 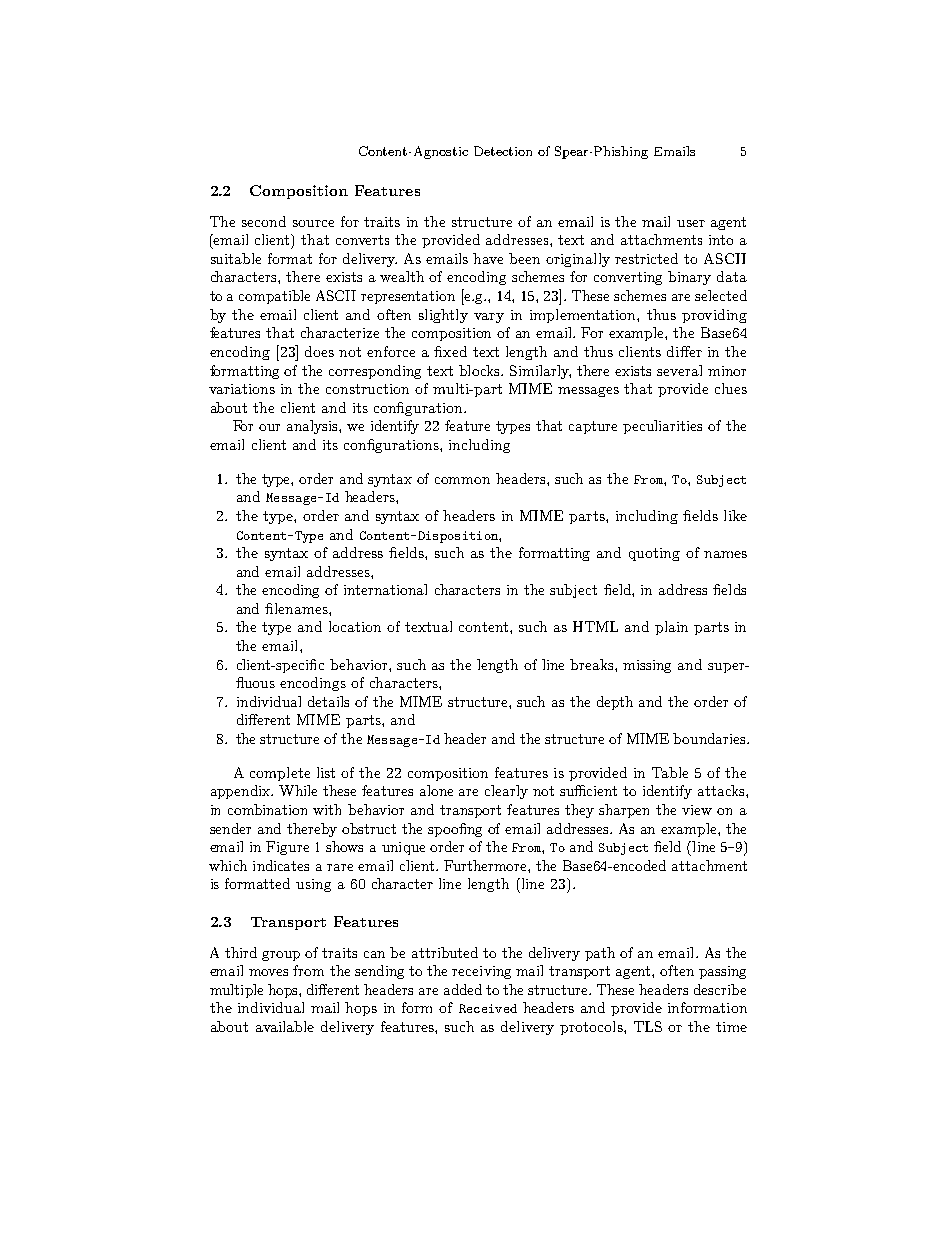 What do you see at coordinates (264, 221) in the image?
I see `second` at bounding box center [264, 221].
